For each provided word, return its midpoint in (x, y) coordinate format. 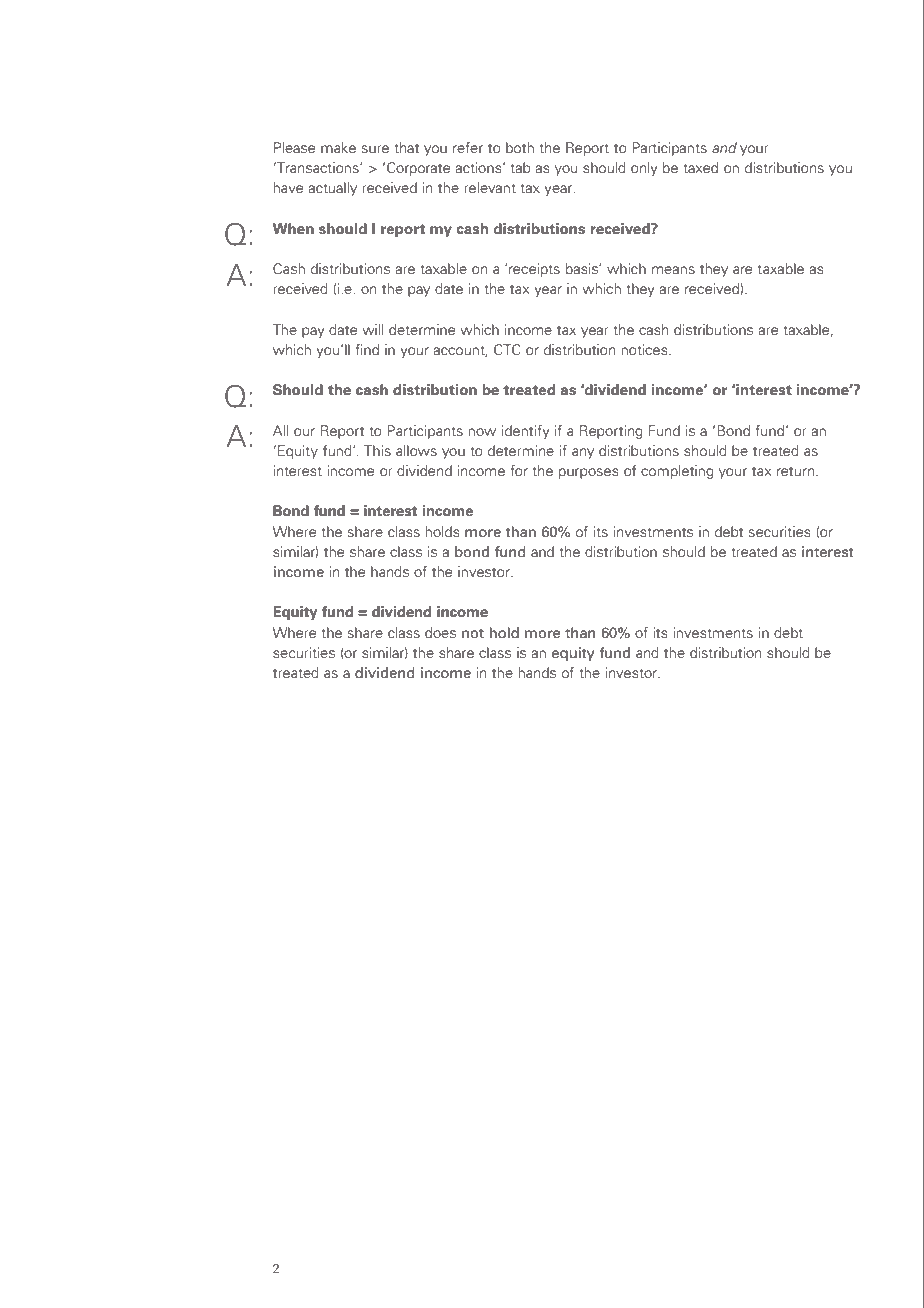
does (440, 632)
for (519, 470)
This (377, 450)
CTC (507, 349)
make (338, 147)
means (673, 270)
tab (521, 167)
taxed (700, 167)
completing (677, 472)
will (372, 329)
